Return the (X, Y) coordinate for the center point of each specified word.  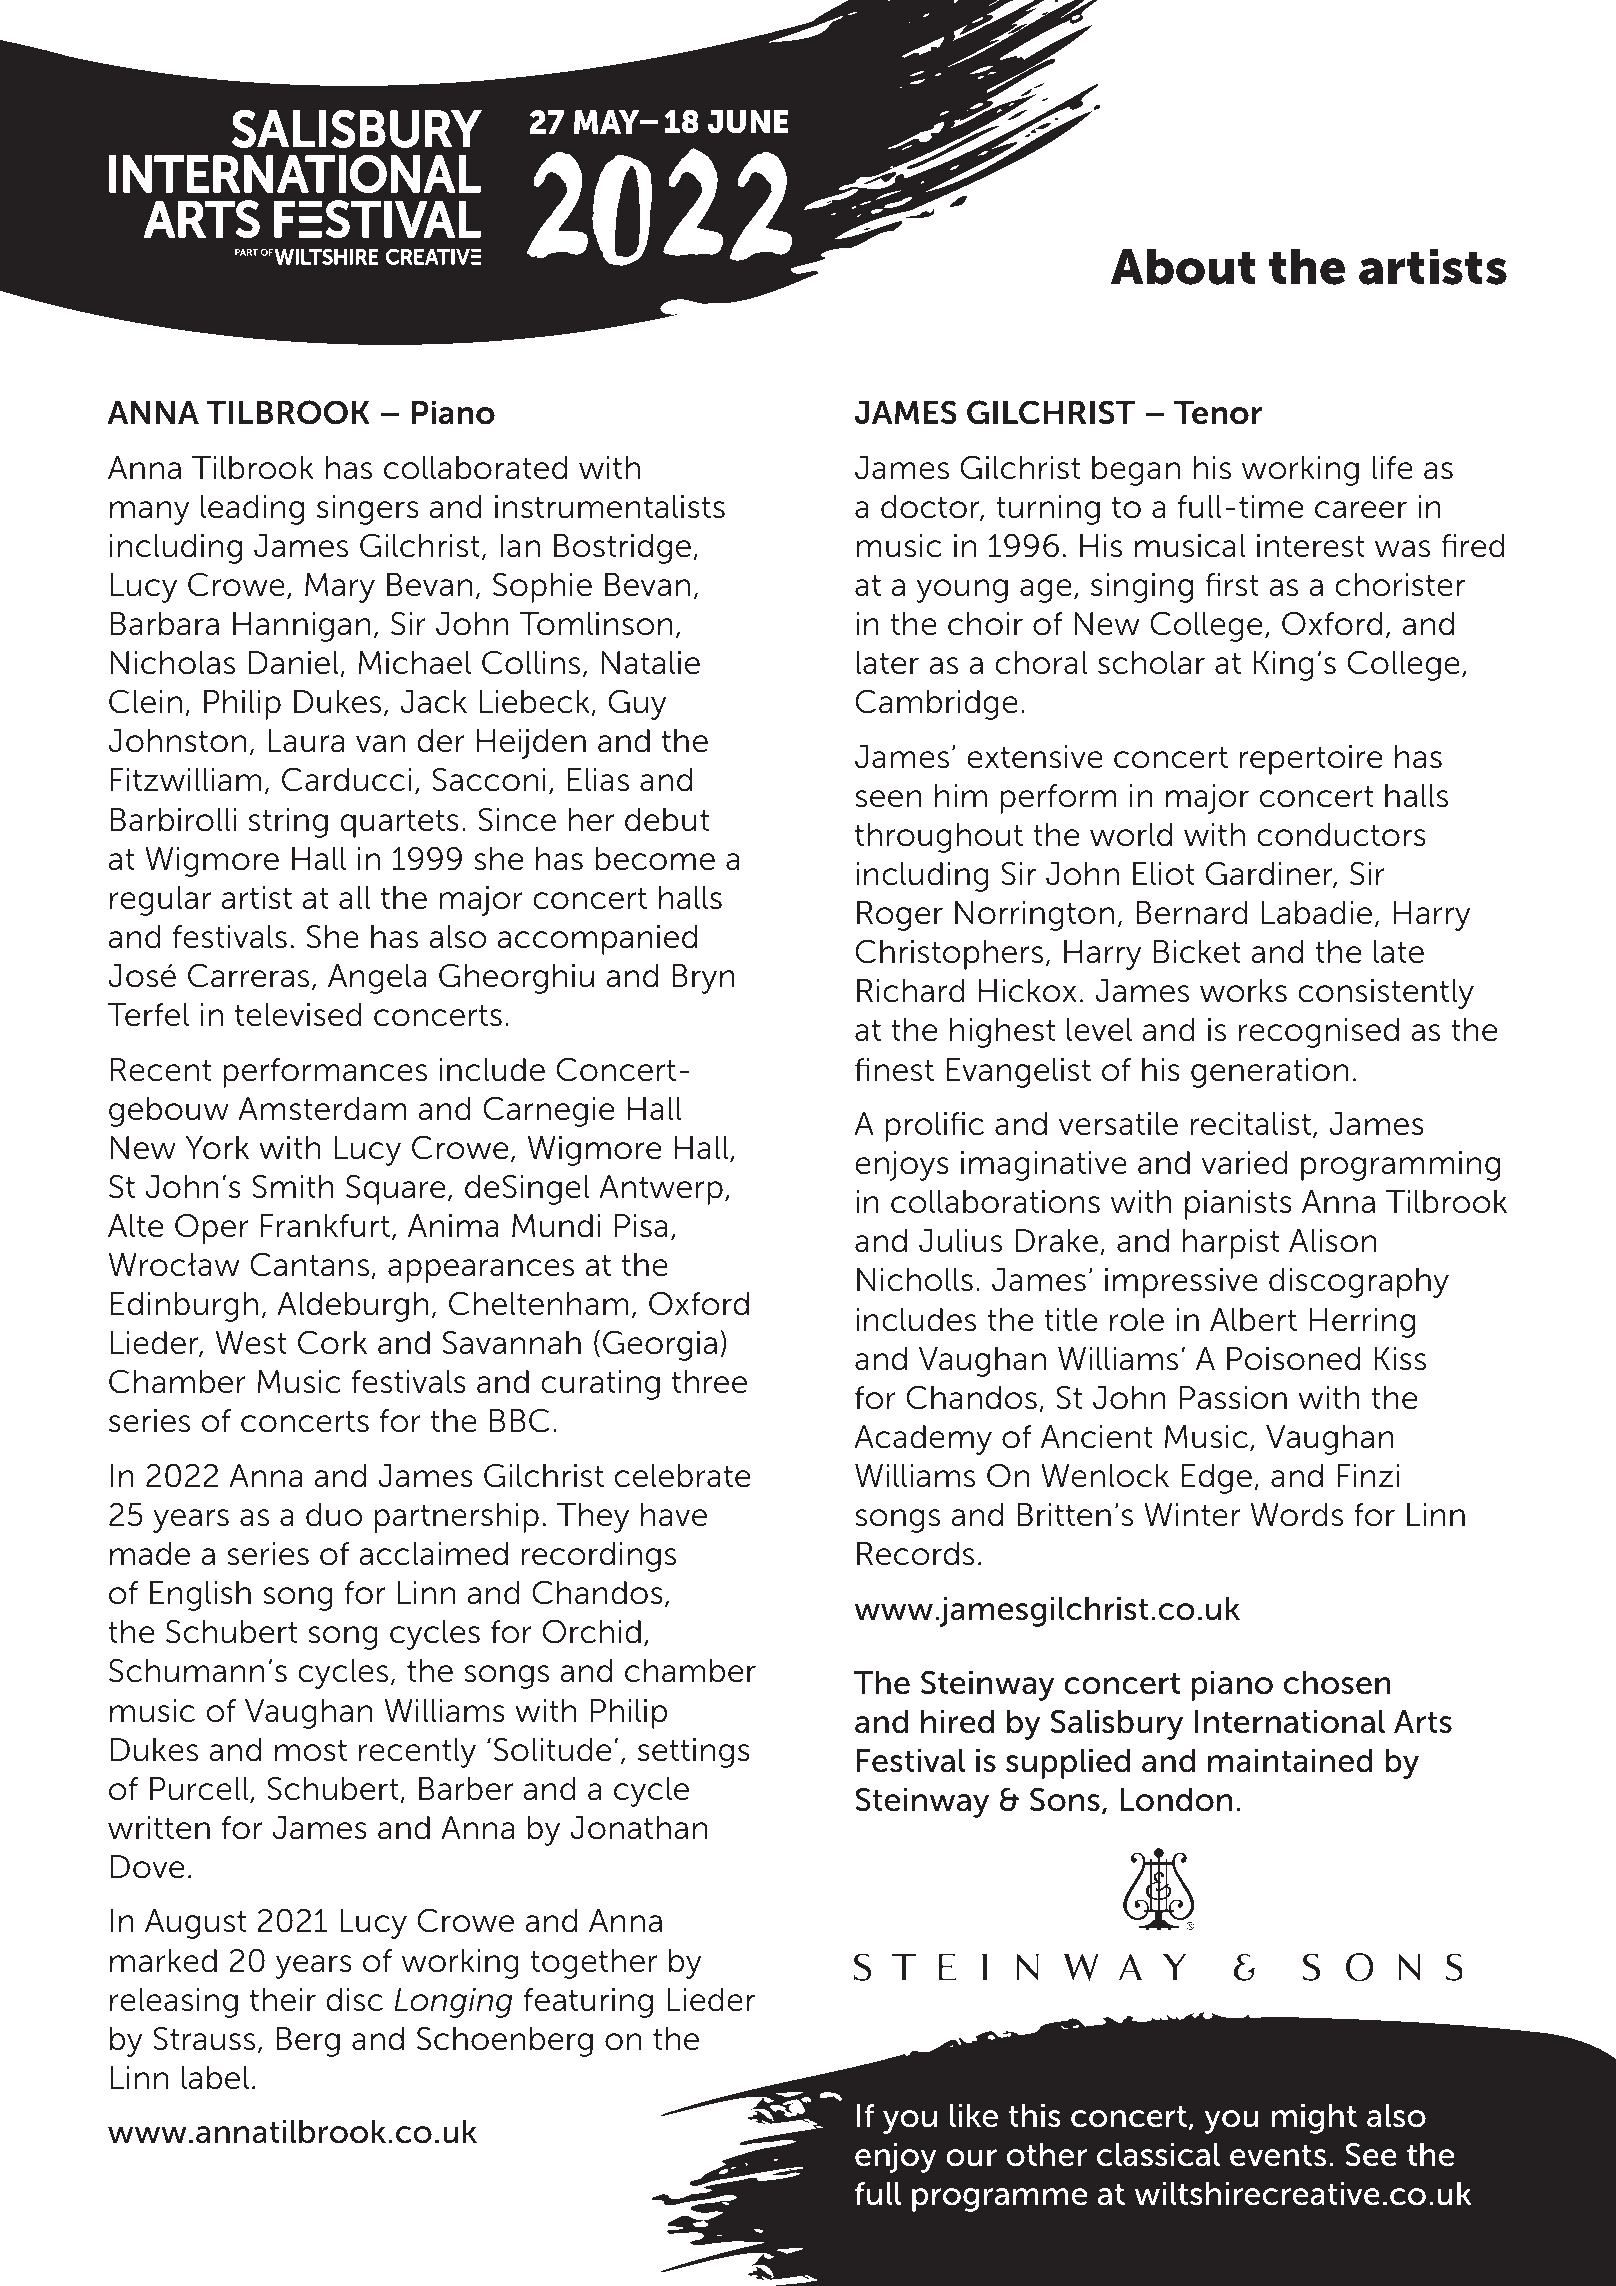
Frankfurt (325, 1226)
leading (252, 510)
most (311, 1751)
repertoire (1311, 760)
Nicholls (915, 1280)
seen (888, 799)
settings (694, 1753)
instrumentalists (610, 507)
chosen (1337, 1683)
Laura (306, 741)
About (1183, 267)
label (215, 2078)
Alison (1332, 1241)
